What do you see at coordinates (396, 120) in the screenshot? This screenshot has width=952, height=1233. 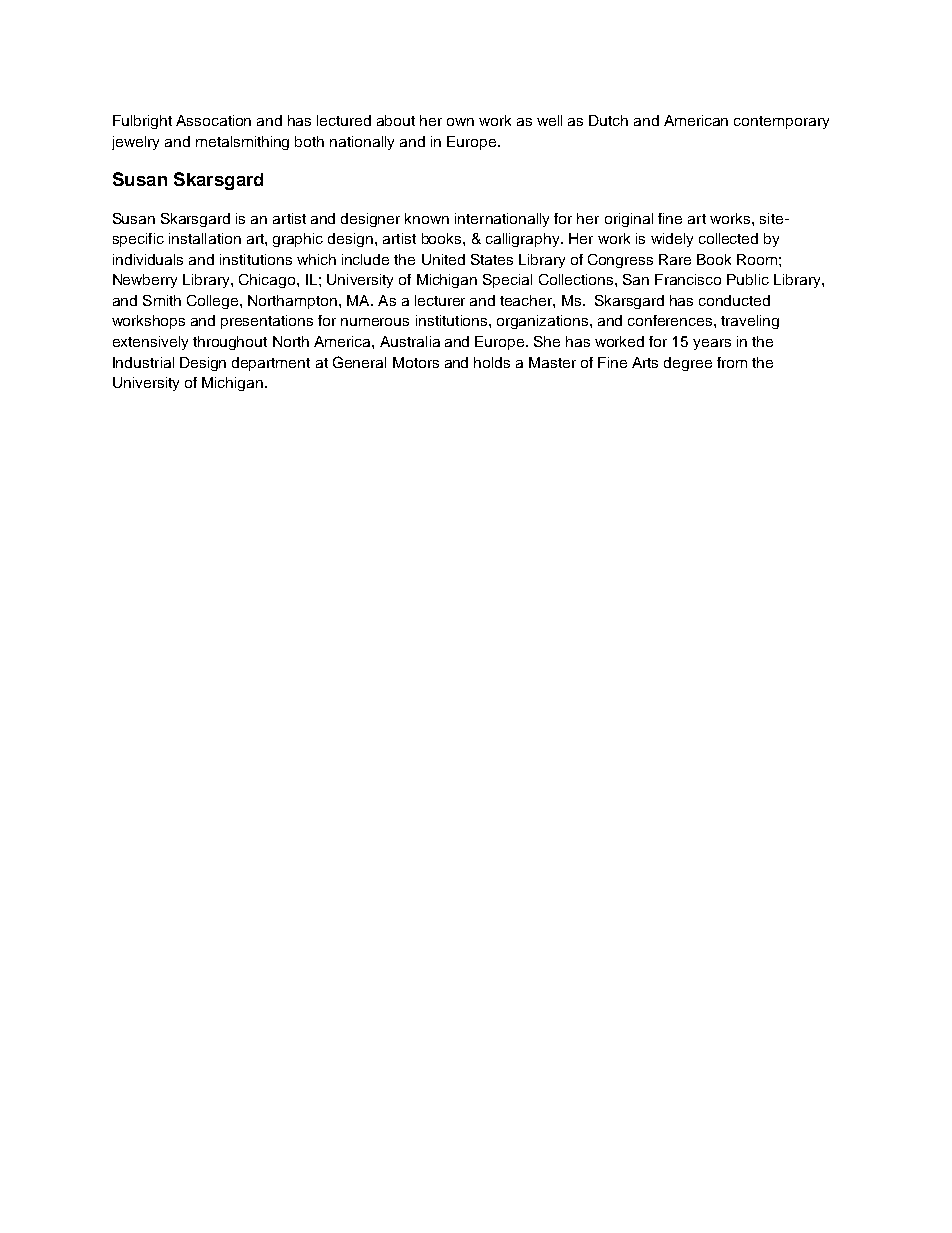 I see `about` at bounding box center [396, 120].
